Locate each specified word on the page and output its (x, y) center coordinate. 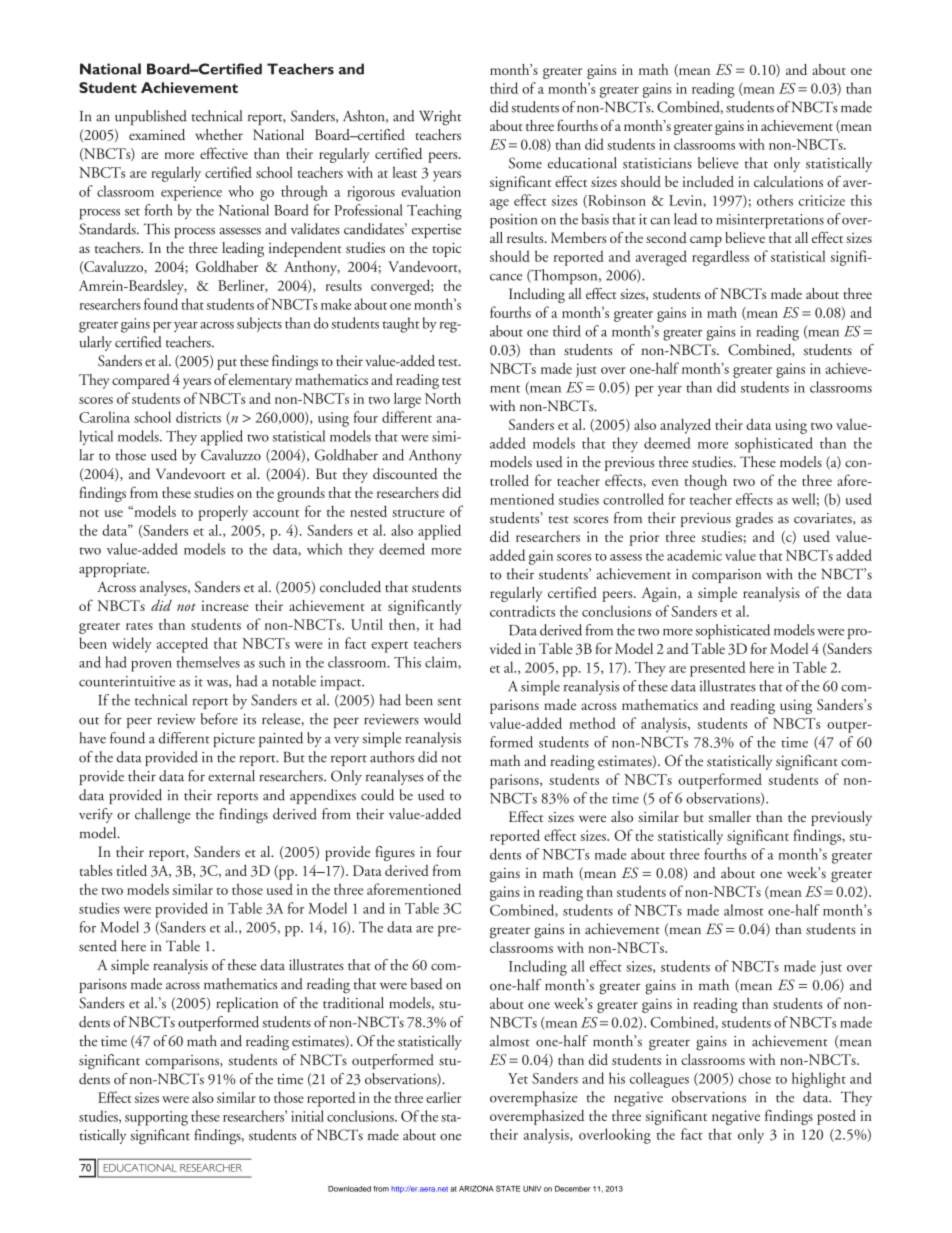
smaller (730, 816)
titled (132, 870)
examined (157, 135)
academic (694, 555)
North (443, 398)
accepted (182, 645)
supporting (156, 1118)
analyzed (685, 426)
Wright (440, 118)
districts (198, 417)
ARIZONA (476, 1188)
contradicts (522, 611)
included (708, 181)
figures (395, 853)
